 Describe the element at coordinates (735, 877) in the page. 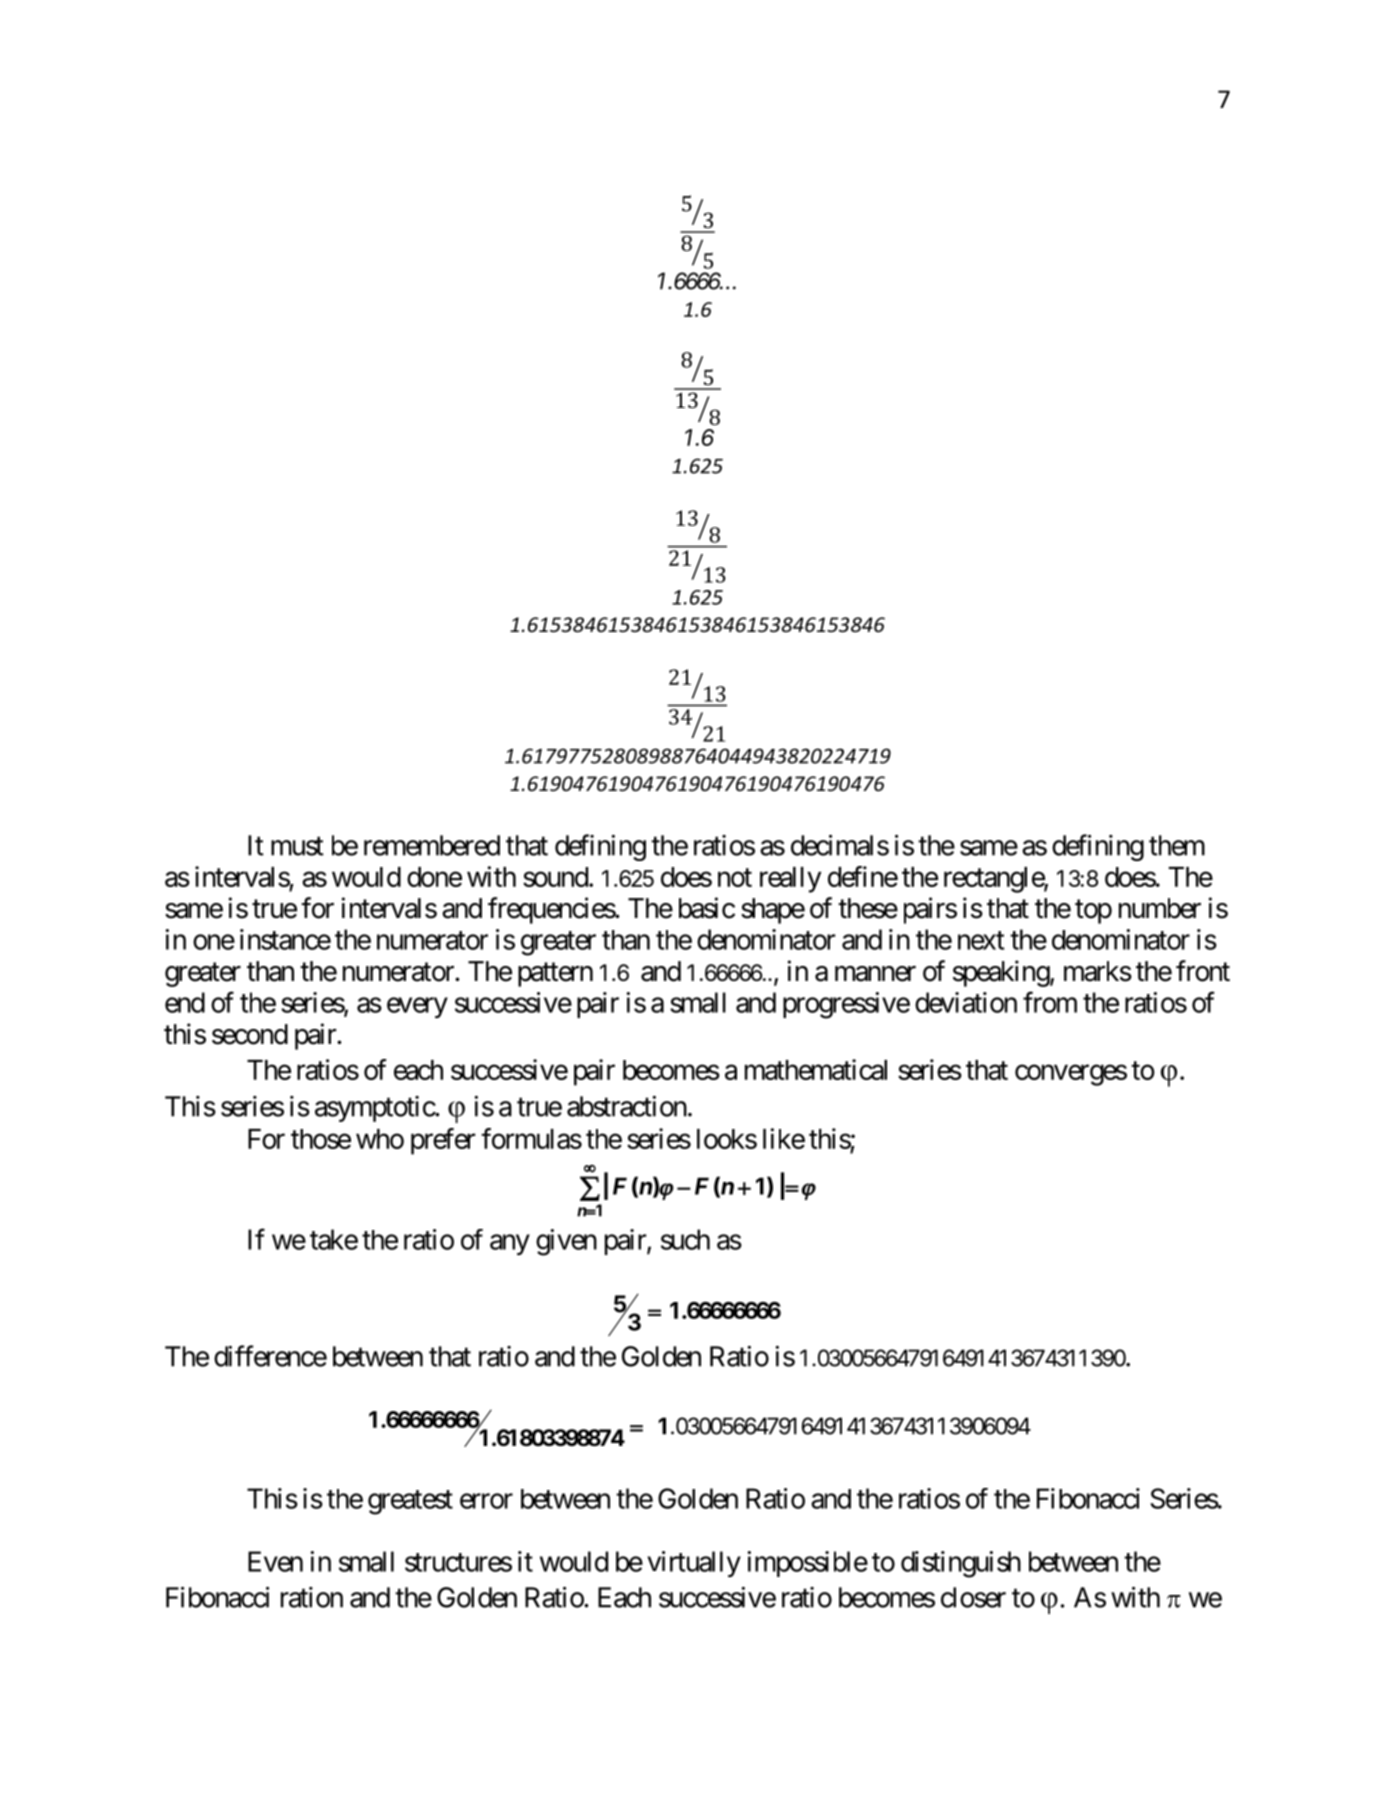

I see `not` at that location.
